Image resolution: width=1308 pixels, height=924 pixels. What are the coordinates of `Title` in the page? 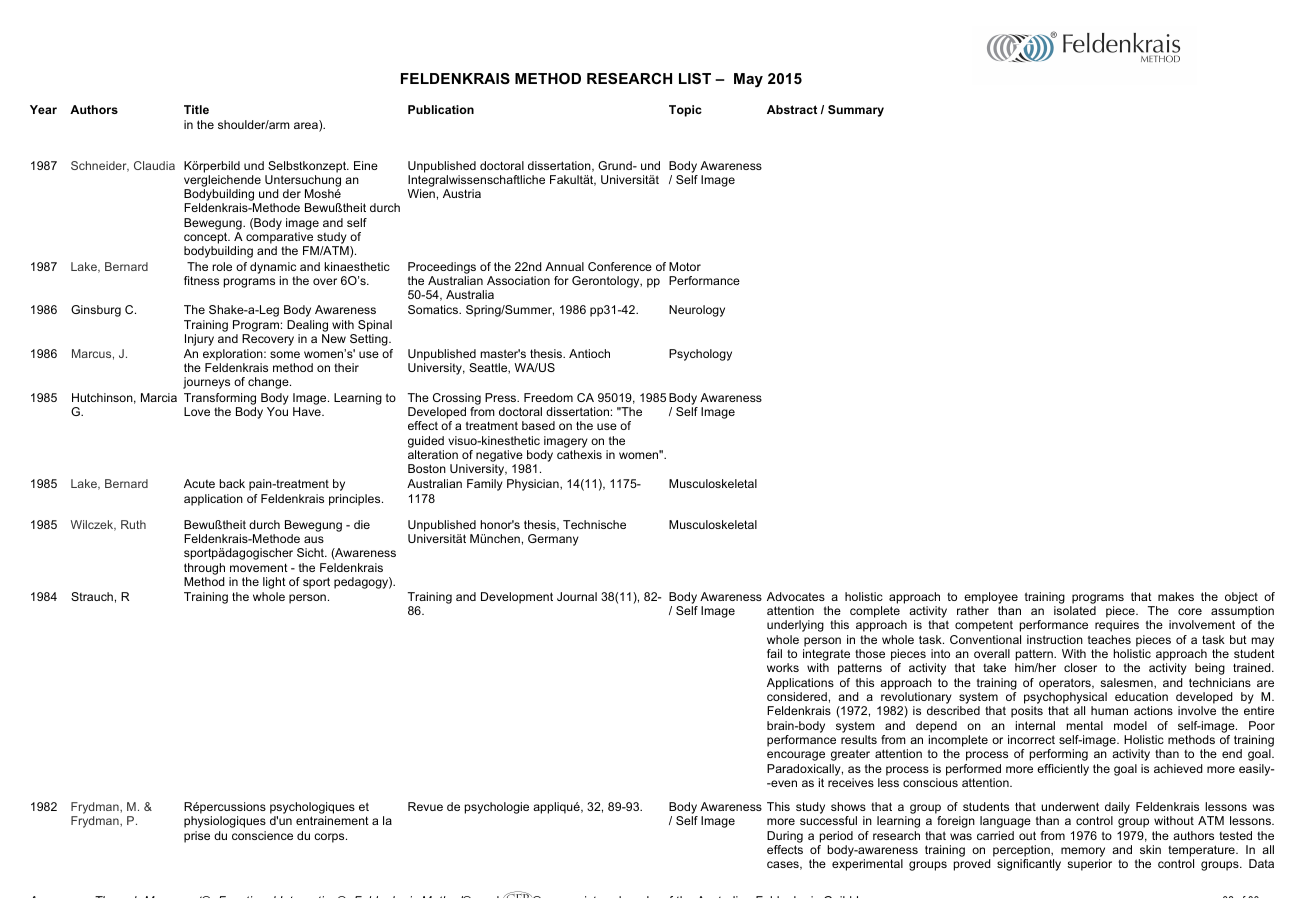 It's located at (196, 109).
